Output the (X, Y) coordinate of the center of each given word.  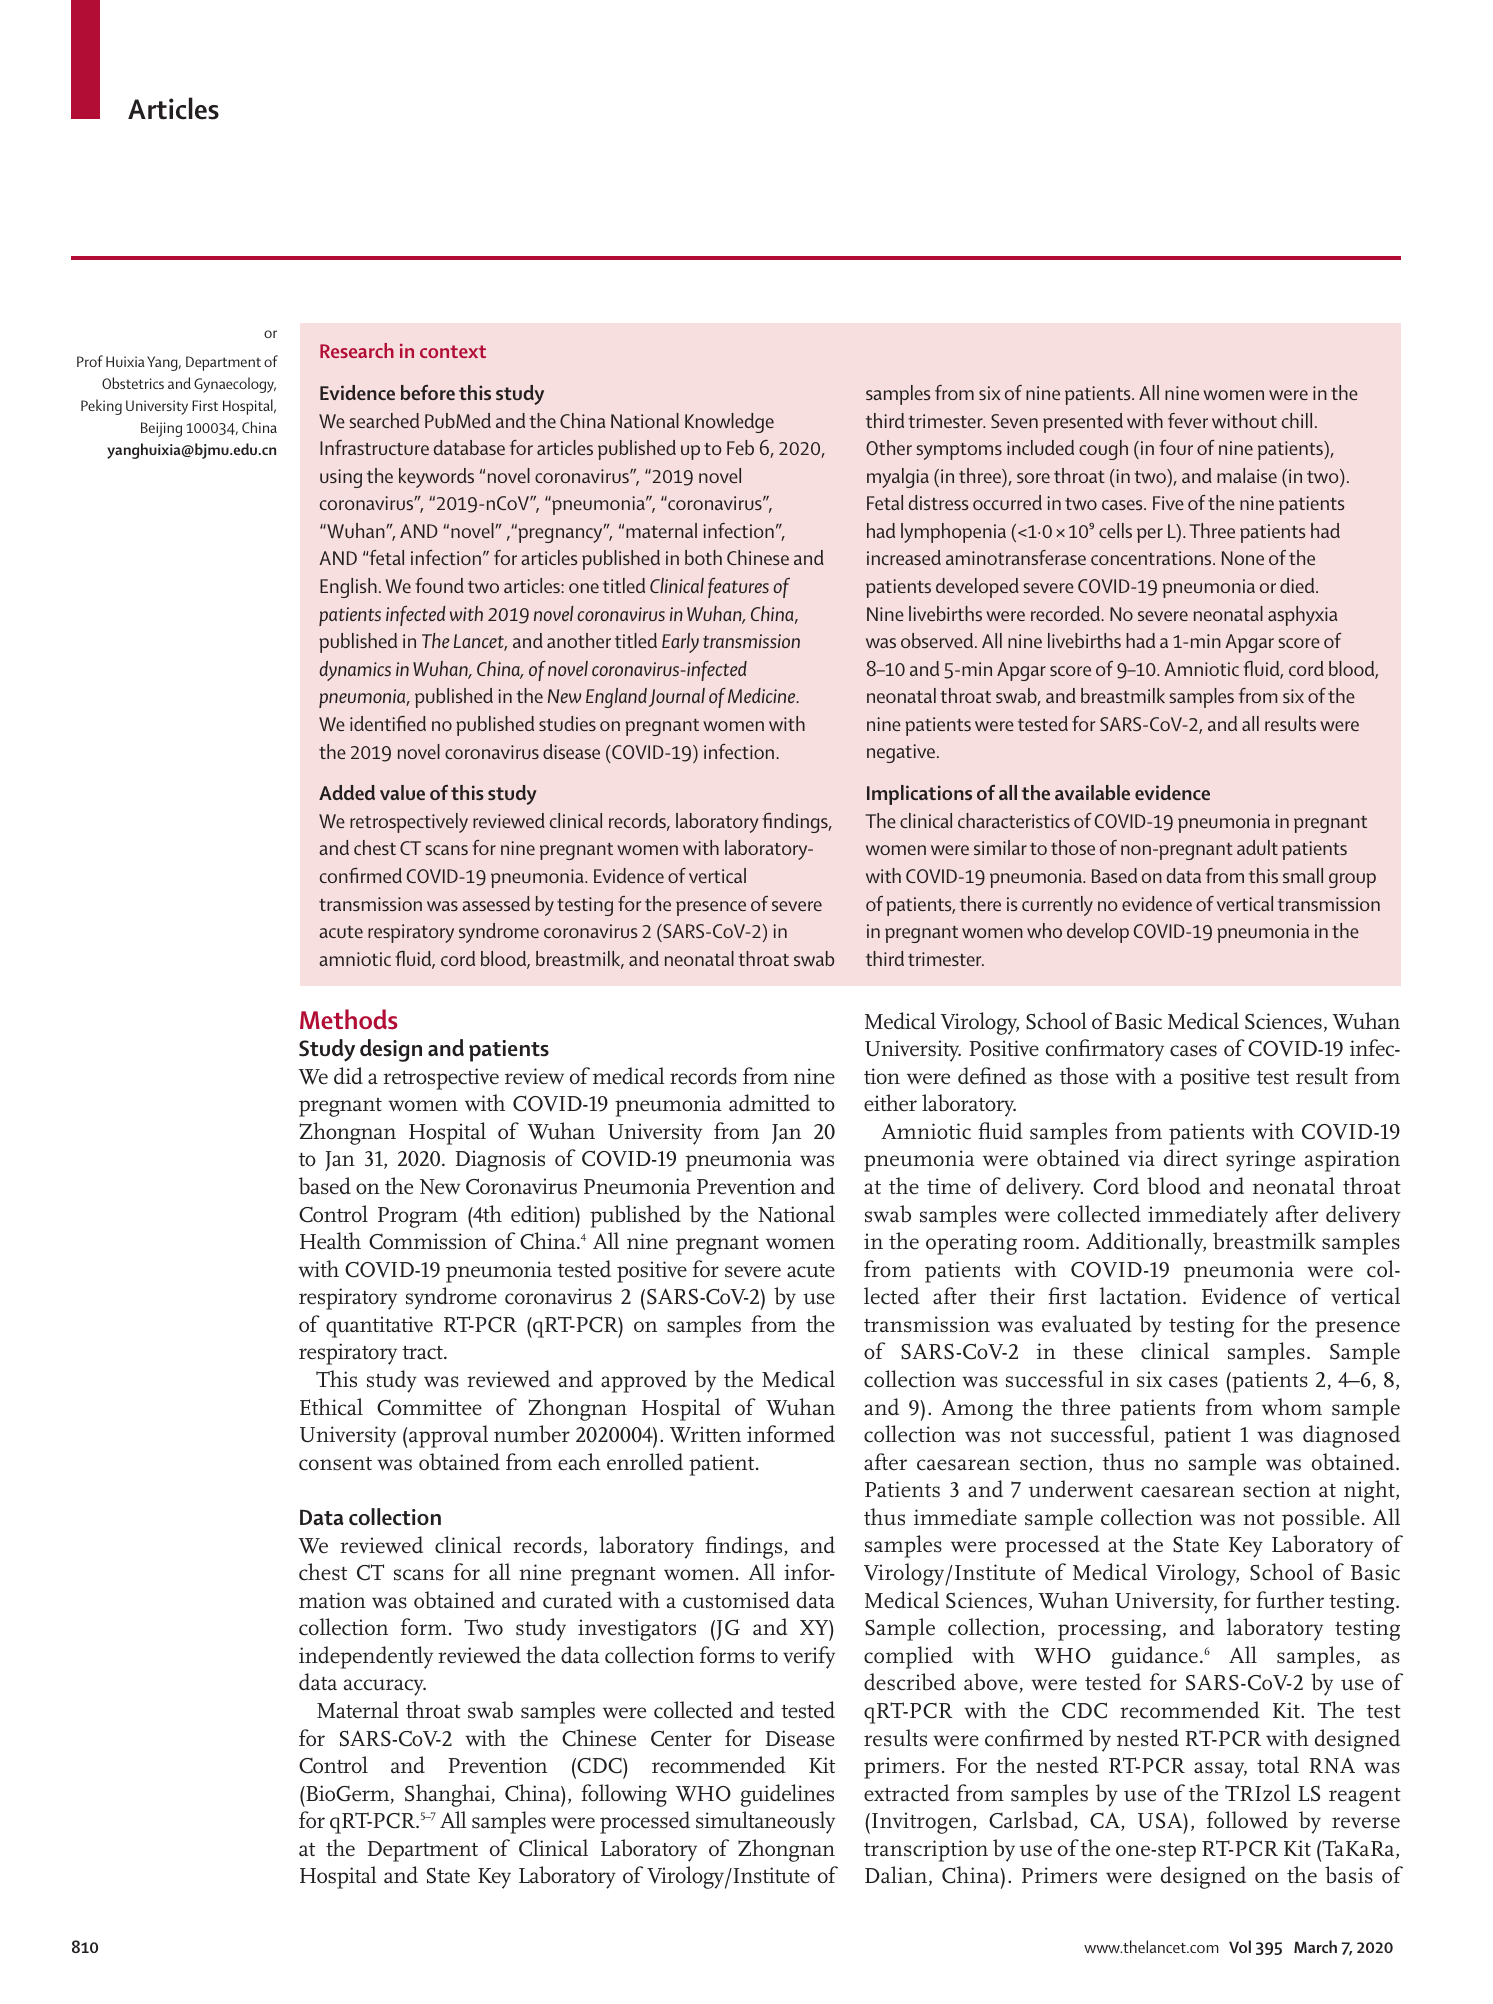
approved (644, 1381)
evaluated (1087, 1324)
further (1290, 1600)
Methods (349, 1019)
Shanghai (449, 1795)
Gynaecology (235, 385)
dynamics (355, 671)
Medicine (763, 695)
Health (330, 1241)
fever (1188, 420)
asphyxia (1303, 616)
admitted (769, 1103)
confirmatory (1105, 1050)
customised (736, 1600)
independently (366, 1657)
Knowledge (729, 423)
